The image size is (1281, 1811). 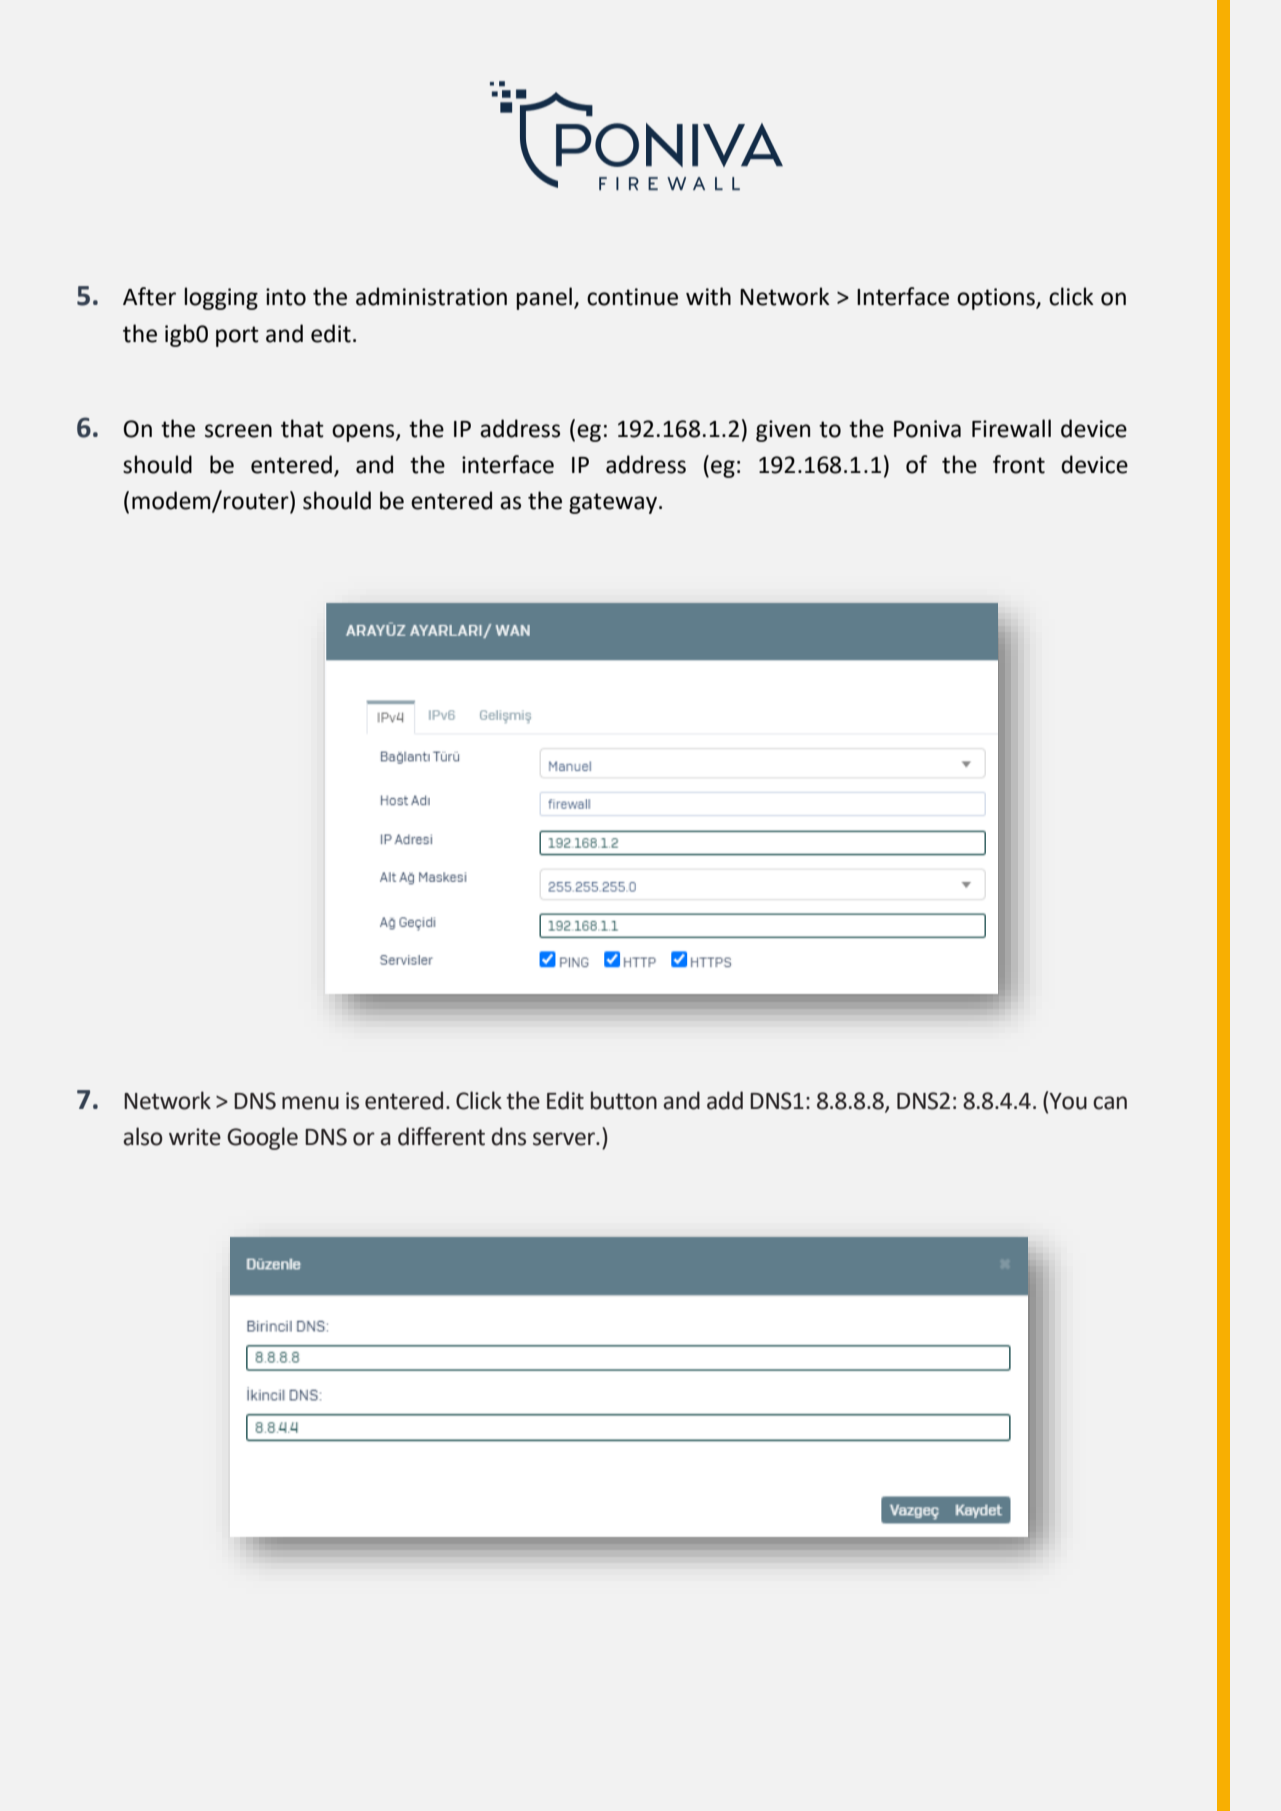 What do you see at coordinates (613, 503) in the image?
I see `gateway` at bounding box center [613, 503].
